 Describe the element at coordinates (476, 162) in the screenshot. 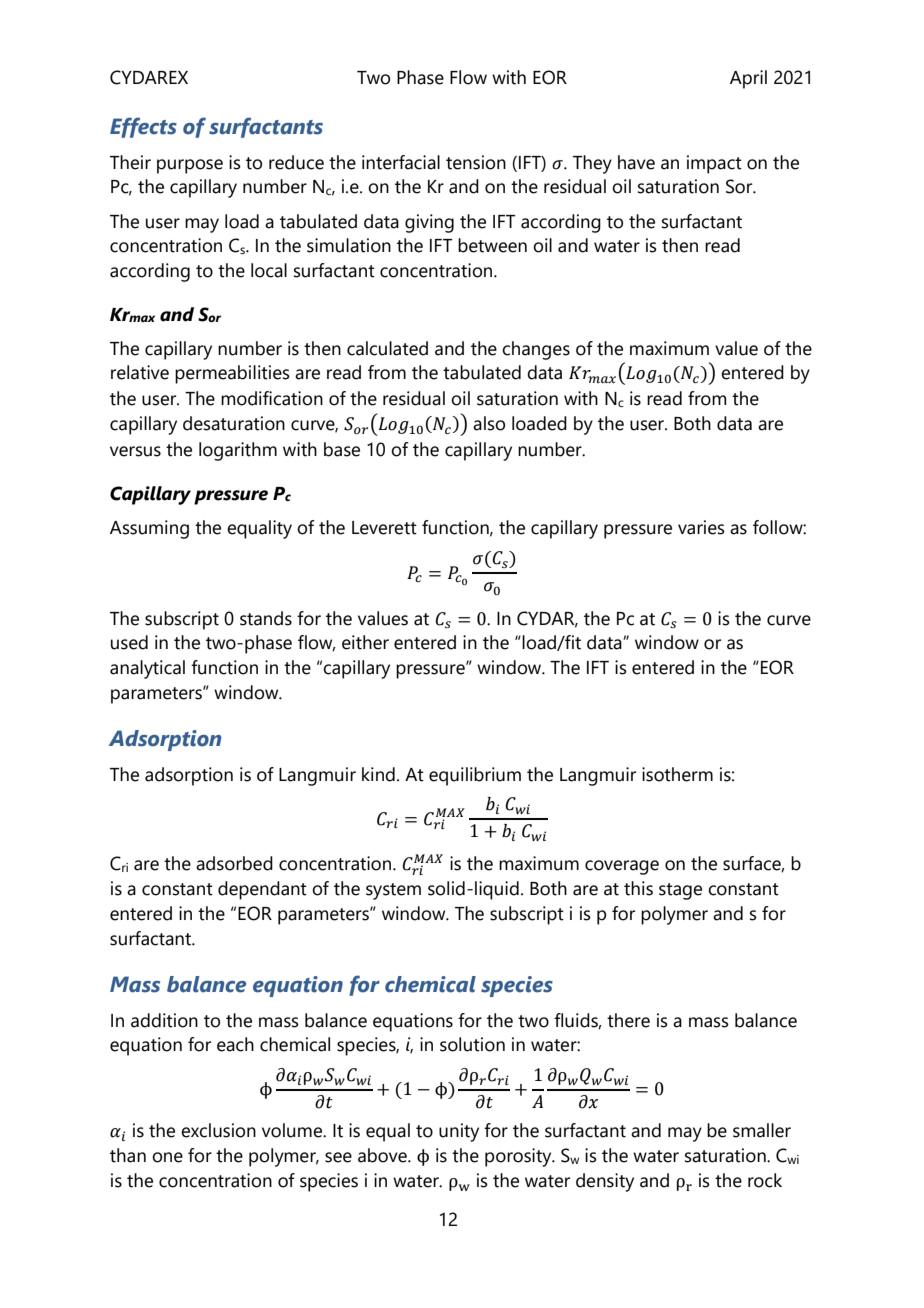

I see `tension` at that location.
